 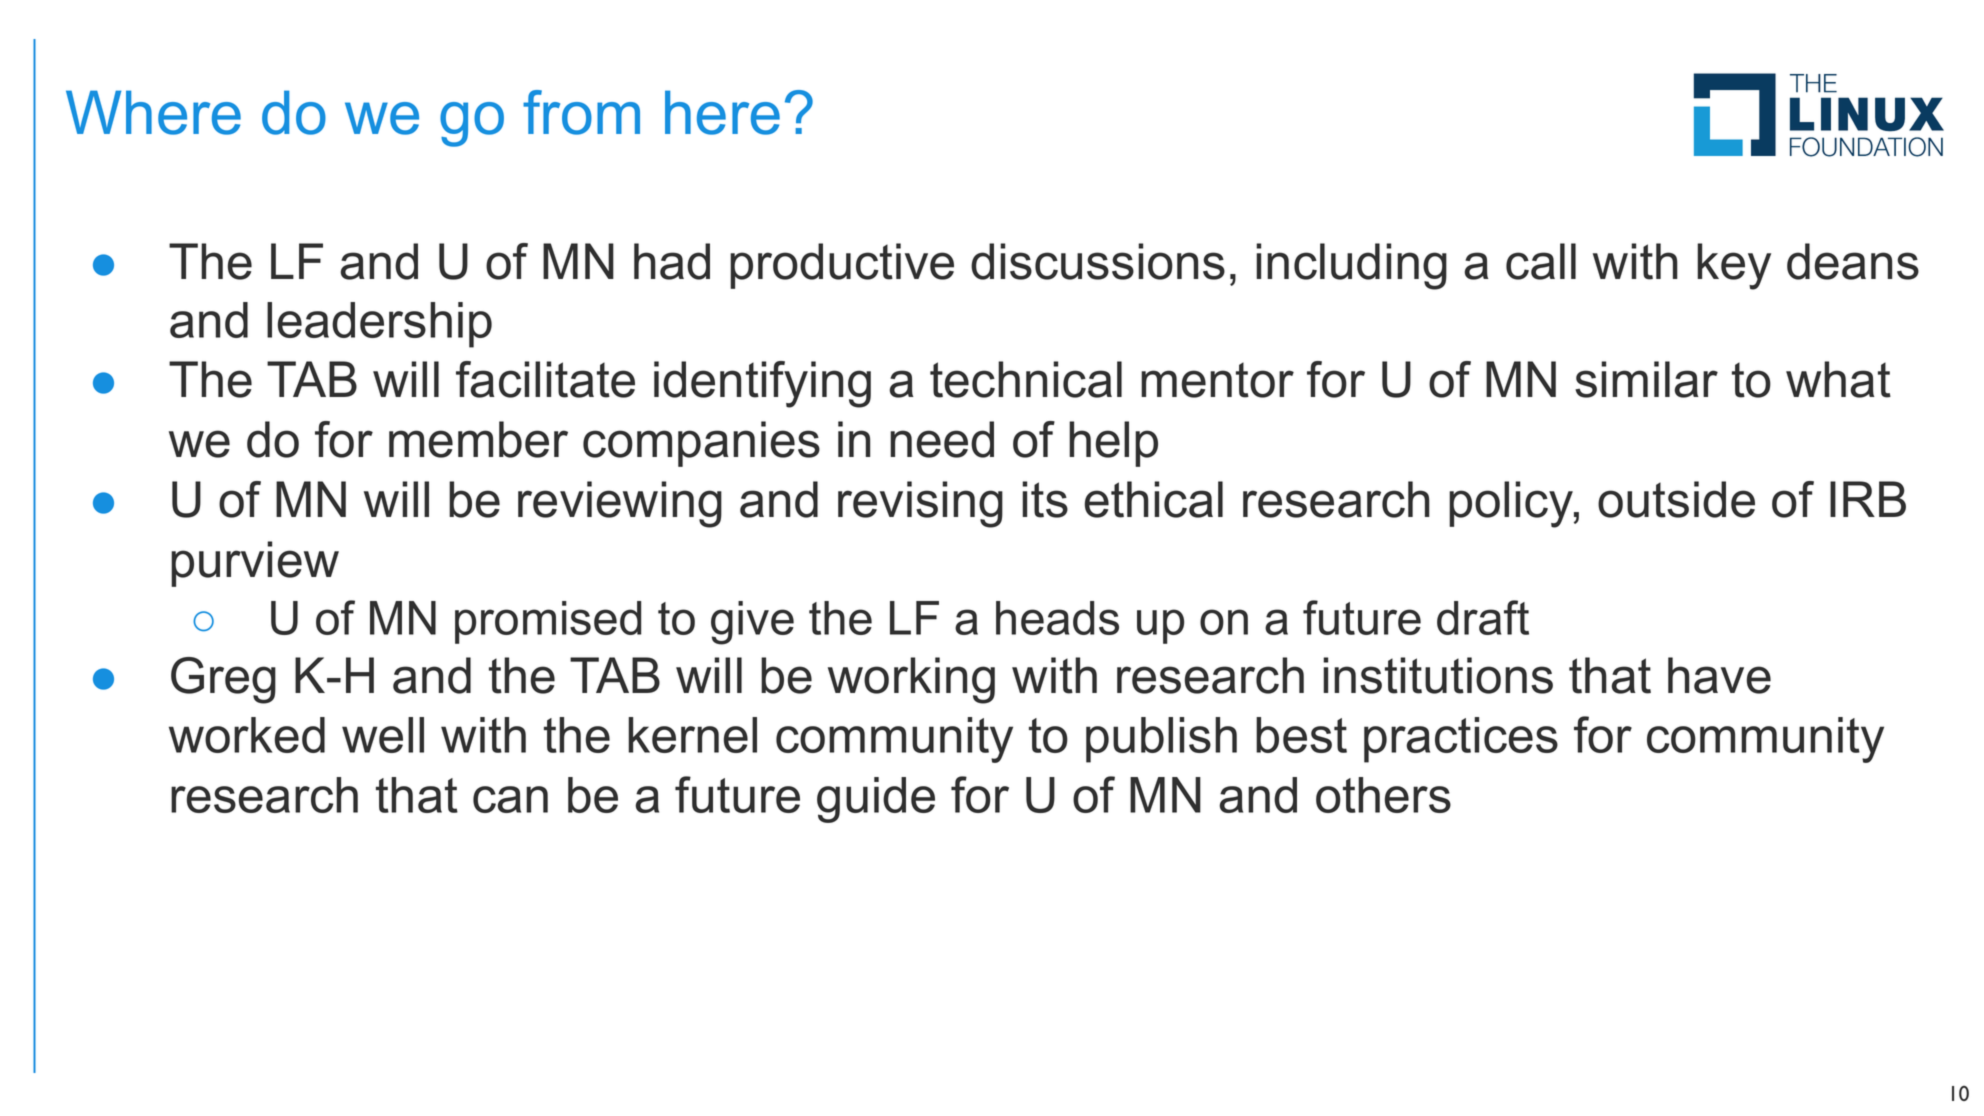 What do you see at coordinates (1676, 499) in the page?
I see `outside` at bounding box center [1676, 499].
